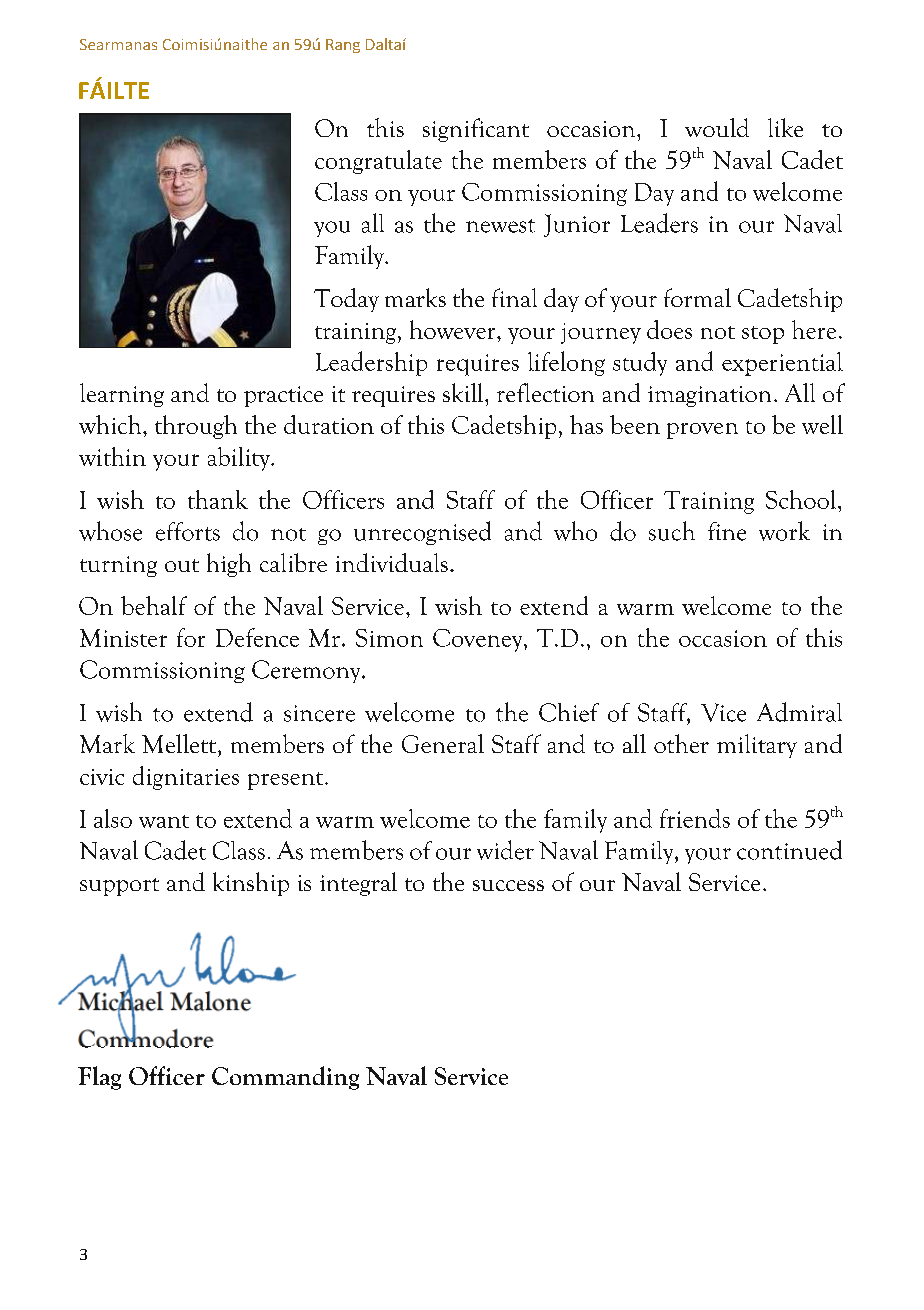  I want to click on want, so click(164, 821).
